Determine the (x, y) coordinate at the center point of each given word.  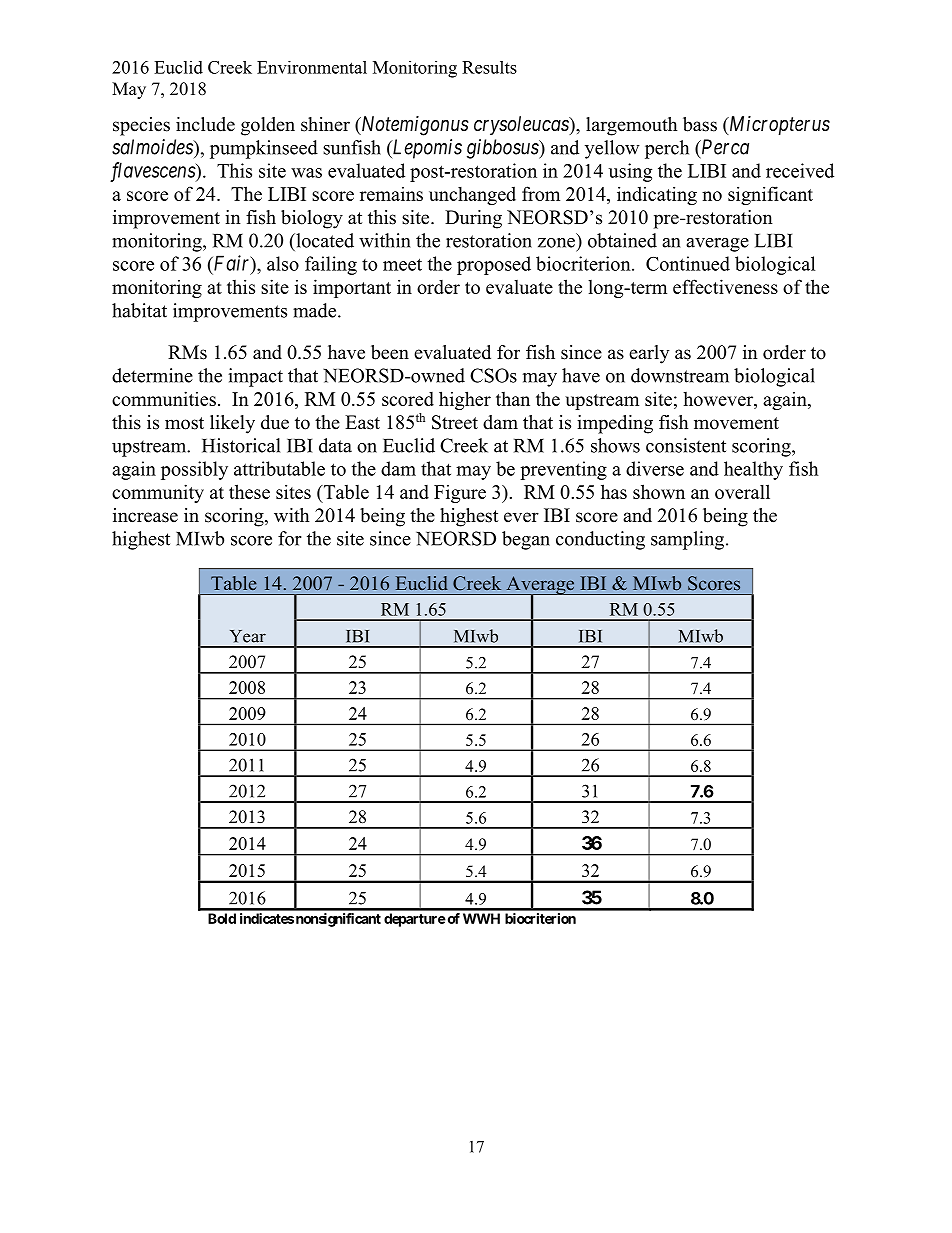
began (526, 540)
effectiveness (725, 286)
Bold (222, 918)
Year (248, 636)
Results (489, 67)
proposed (494, 265)
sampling (689, 540)
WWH (481, 918)
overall (742, 491)
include (205, 124)
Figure (460, 494)
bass (700, 124)
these (249, 491)
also (283, 263)
